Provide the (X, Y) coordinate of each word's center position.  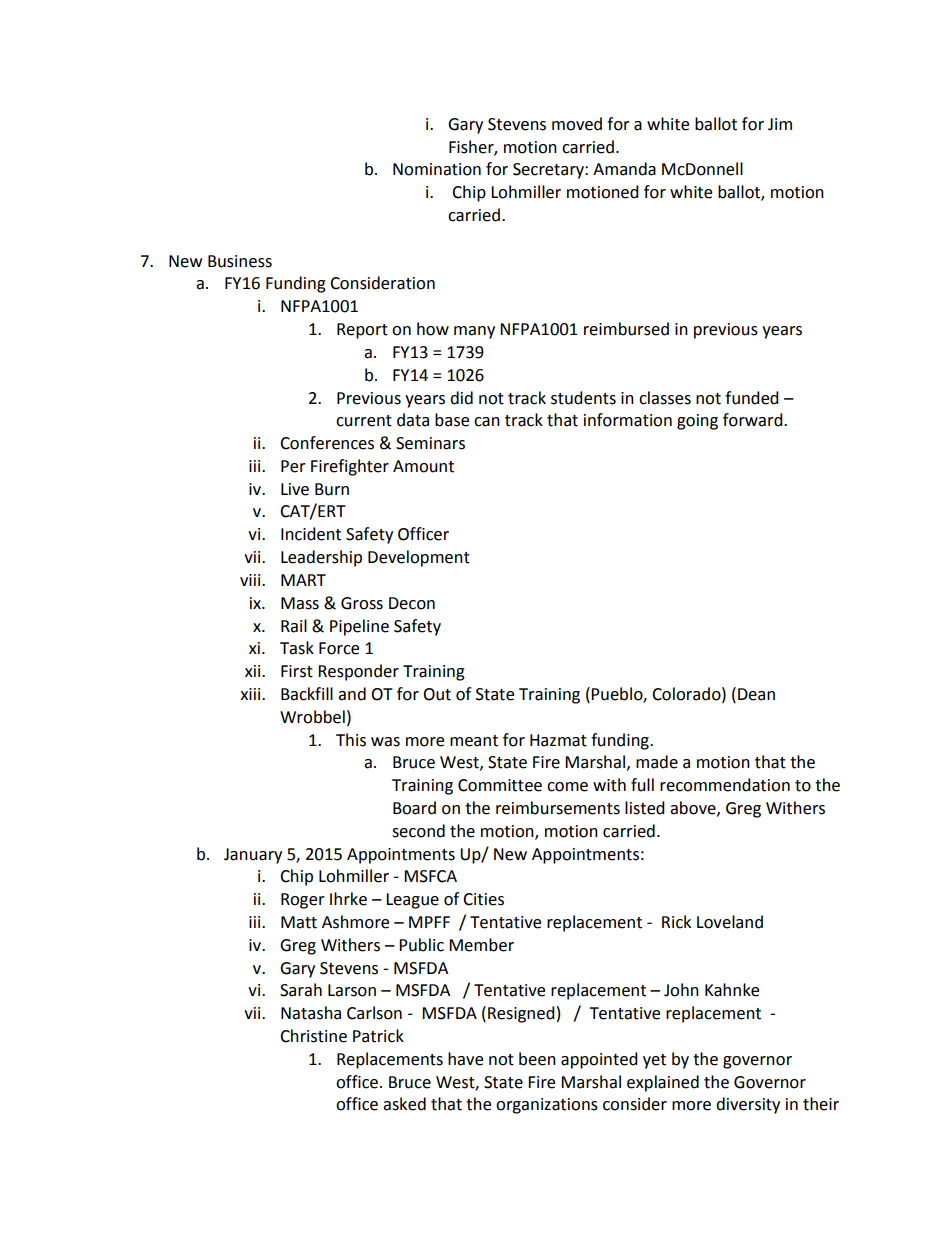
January (253, 856)
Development (419, 558)
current (364, 421)
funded (752, 398)
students (583, 398)
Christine (313, 1036)
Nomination (437, 169)
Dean (756, 694)
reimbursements (558, 808)
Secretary (549, 171)
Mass (300, 603)
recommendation (725, 785)
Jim (780, 124)
